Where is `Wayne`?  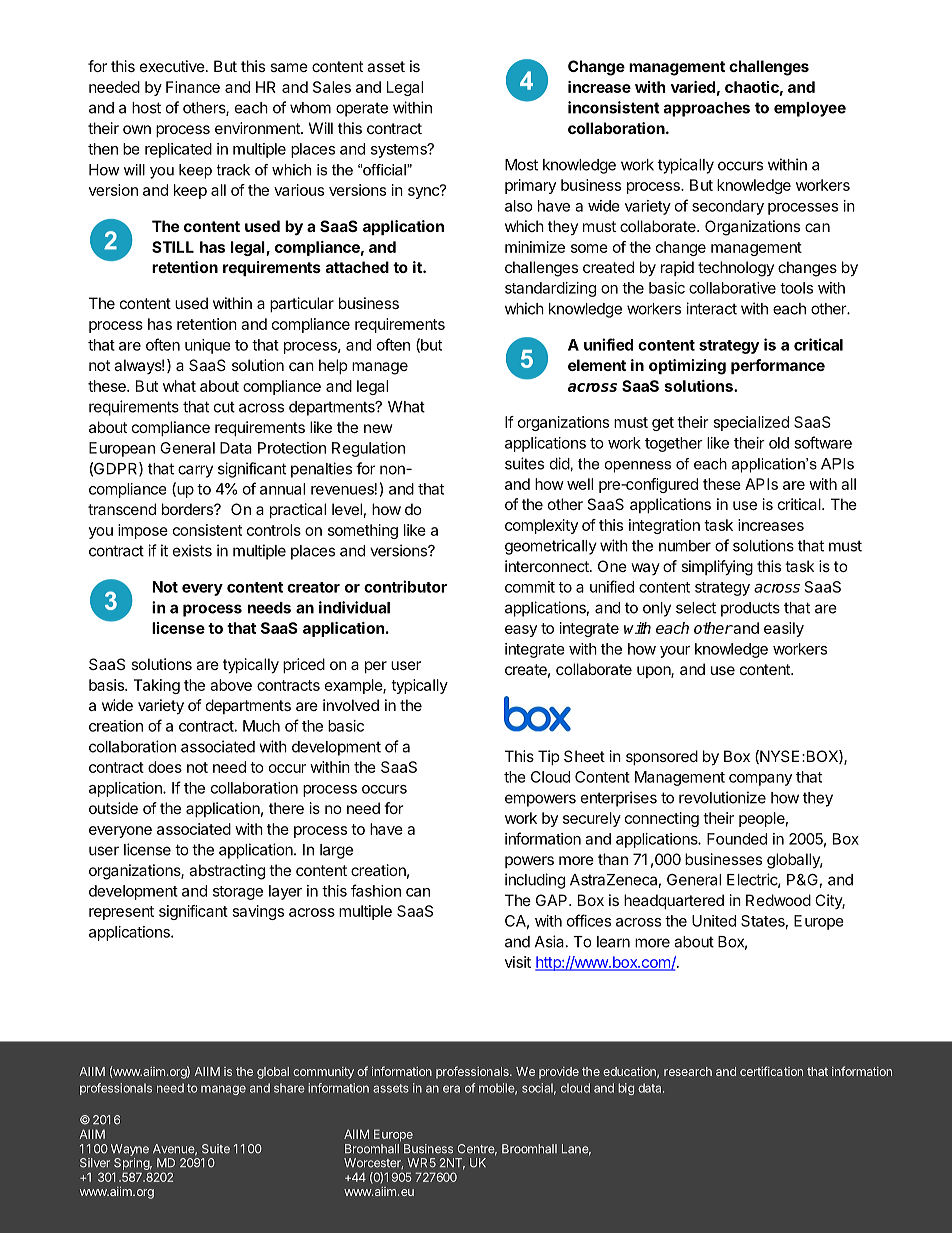 Wayne is located at coordinates (130, 1150).
